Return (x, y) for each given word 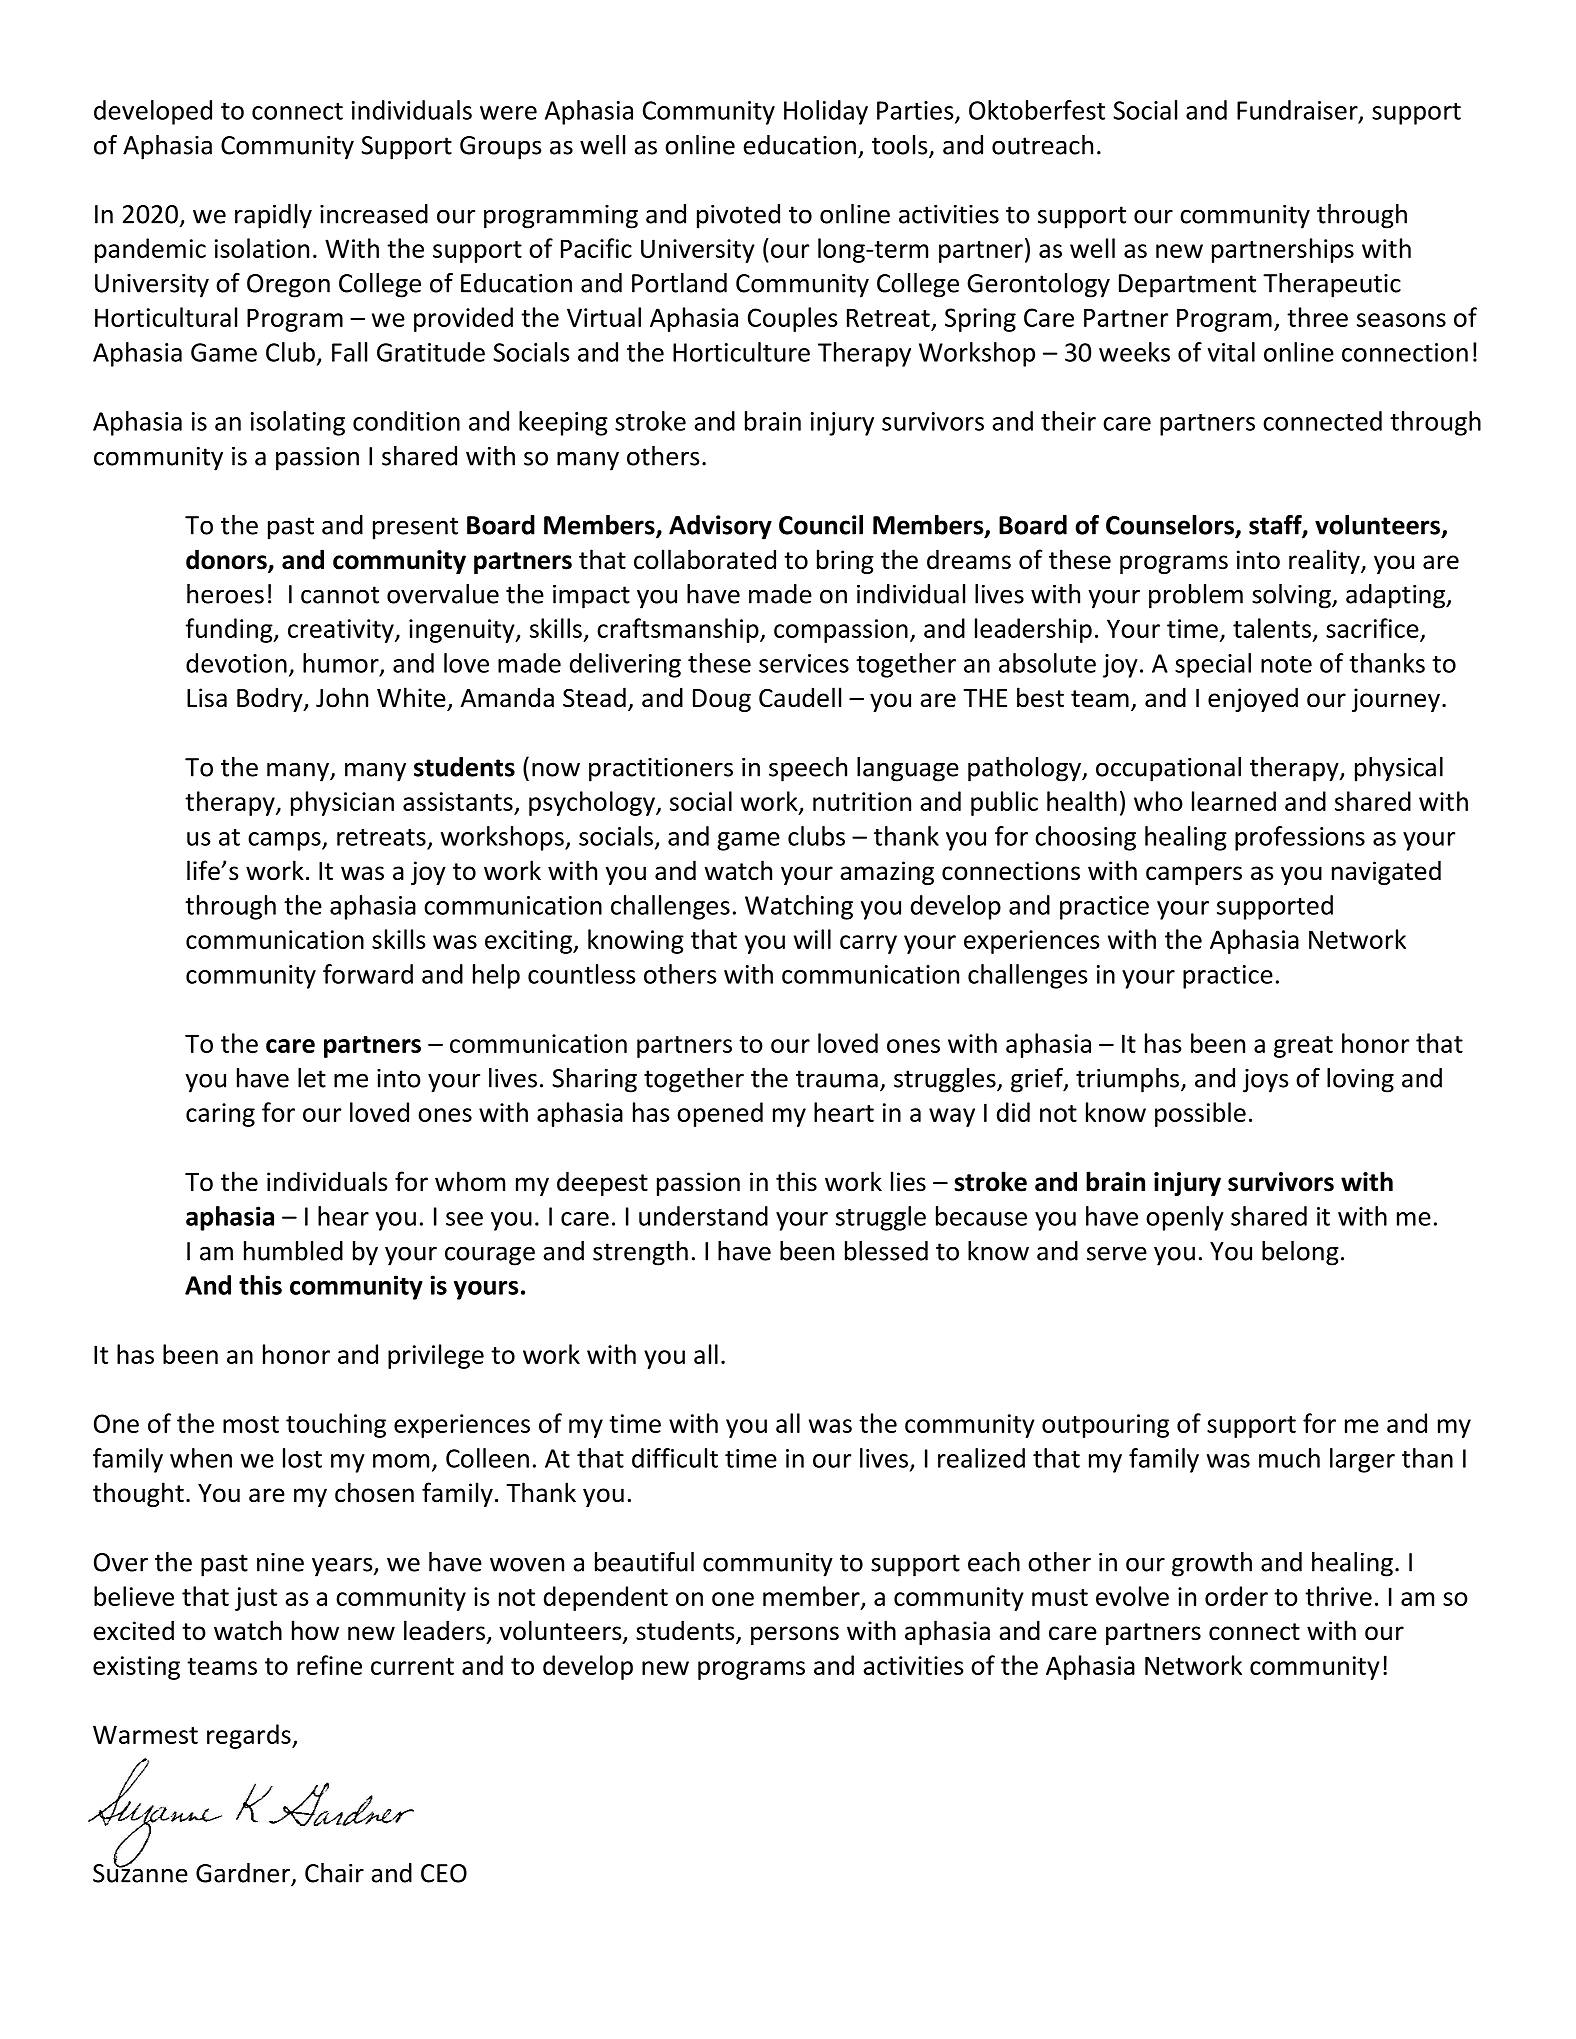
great (1303, 1047)
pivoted (738, 216)
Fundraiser (1298, 111)
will (812, 939)
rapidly (273, 216)
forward (368, 974)
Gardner (244, 1874)
